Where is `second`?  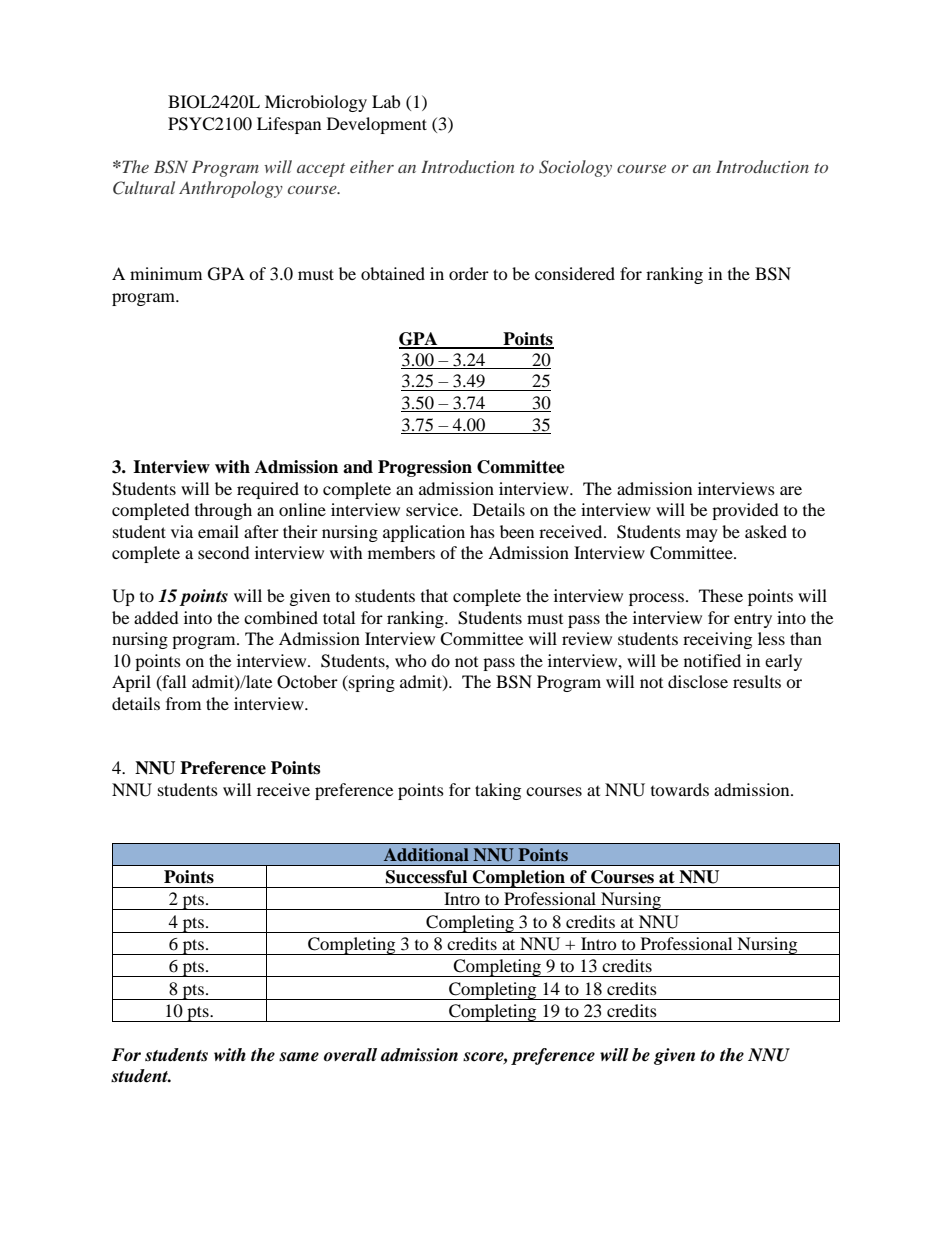 second is located at coordinates (224, 552).
